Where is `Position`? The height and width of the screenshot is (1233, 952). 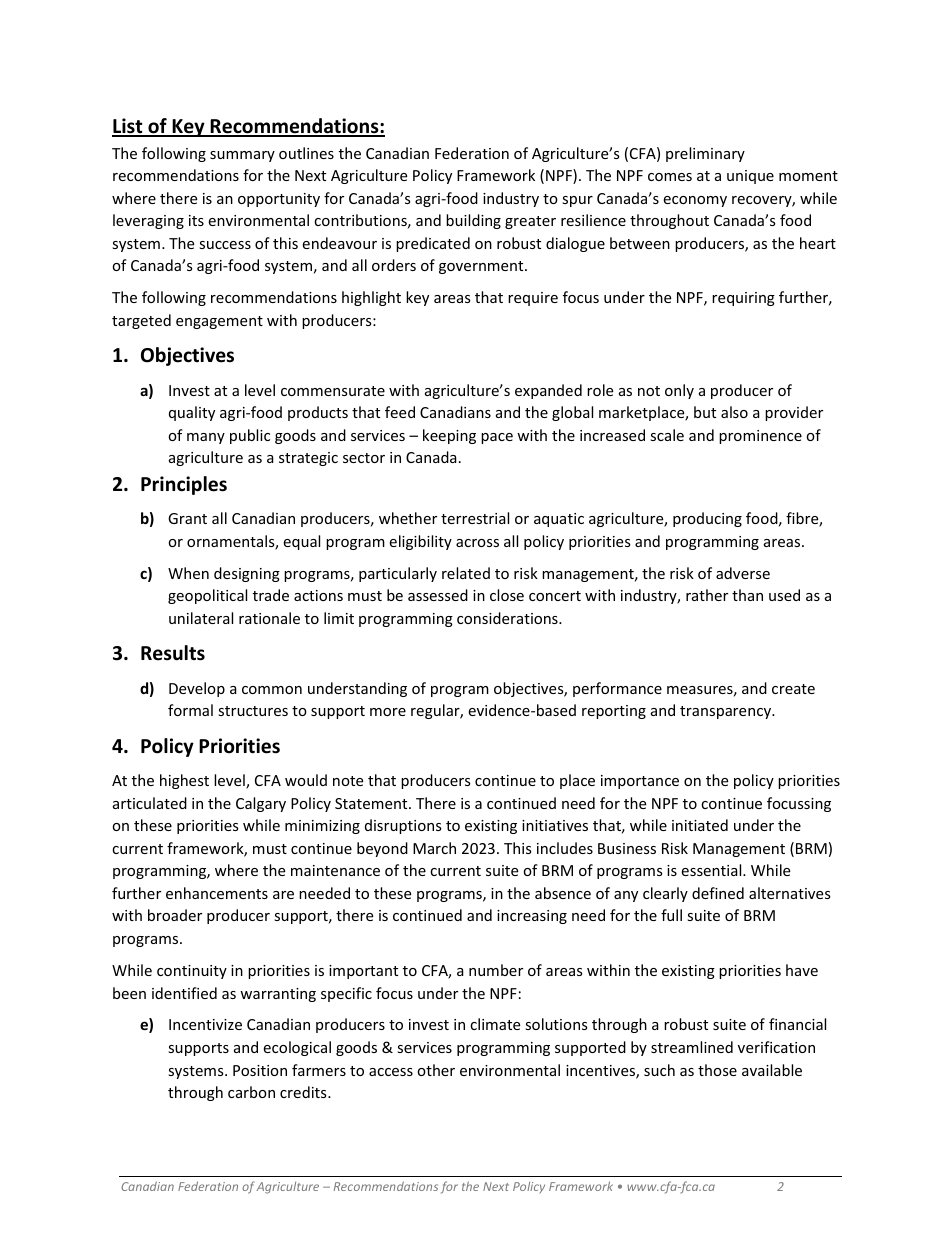 Position is located at coordinates (260, 1070).
